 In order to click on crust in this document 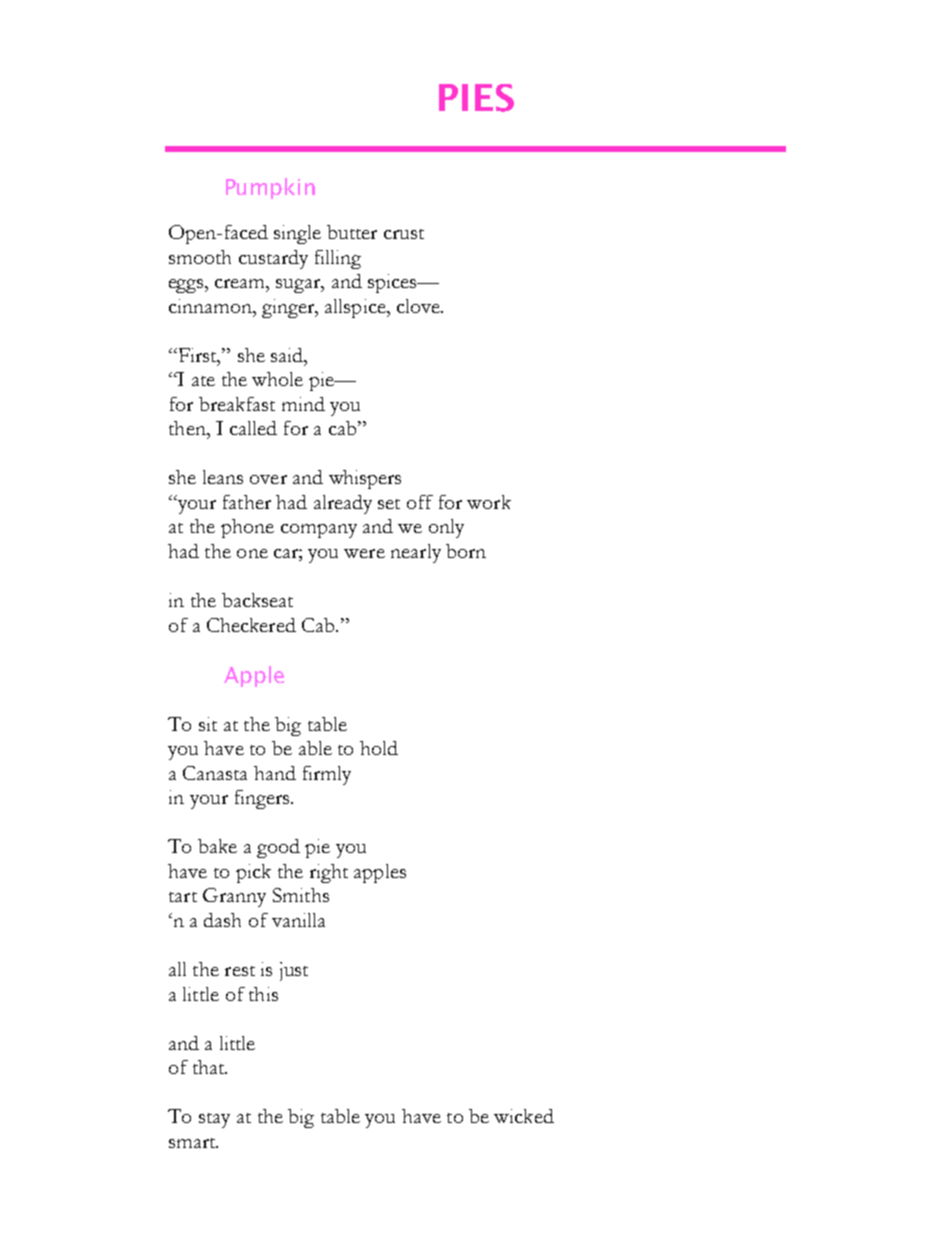, I will do `click(404, 234)`.
